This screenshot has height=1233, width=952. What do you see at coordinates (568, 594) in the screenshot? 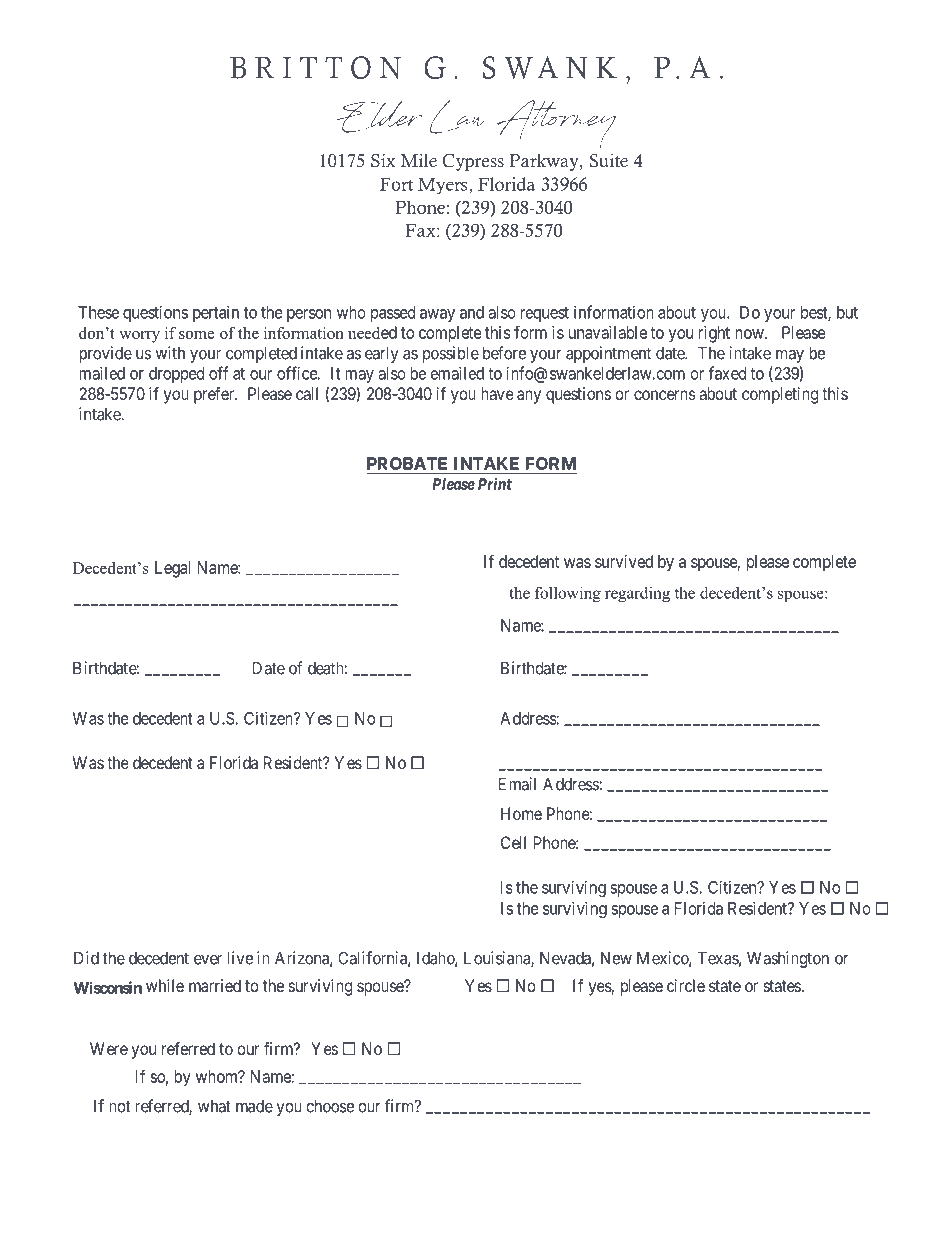
I see `following` at bounding box center [568, 594].
